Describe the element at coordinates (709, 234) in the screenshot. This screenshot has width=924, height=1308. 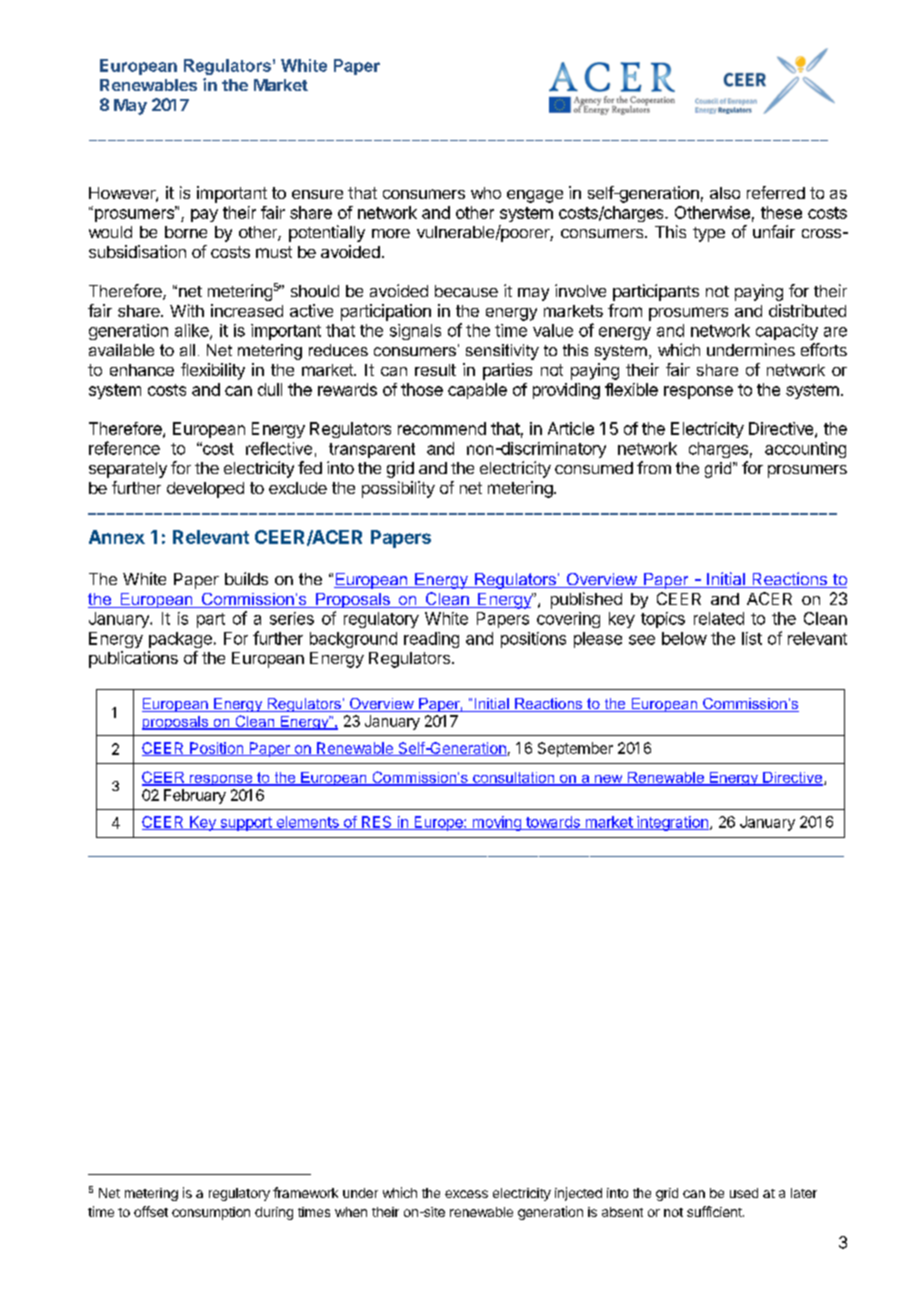
I see `type` at that location.
